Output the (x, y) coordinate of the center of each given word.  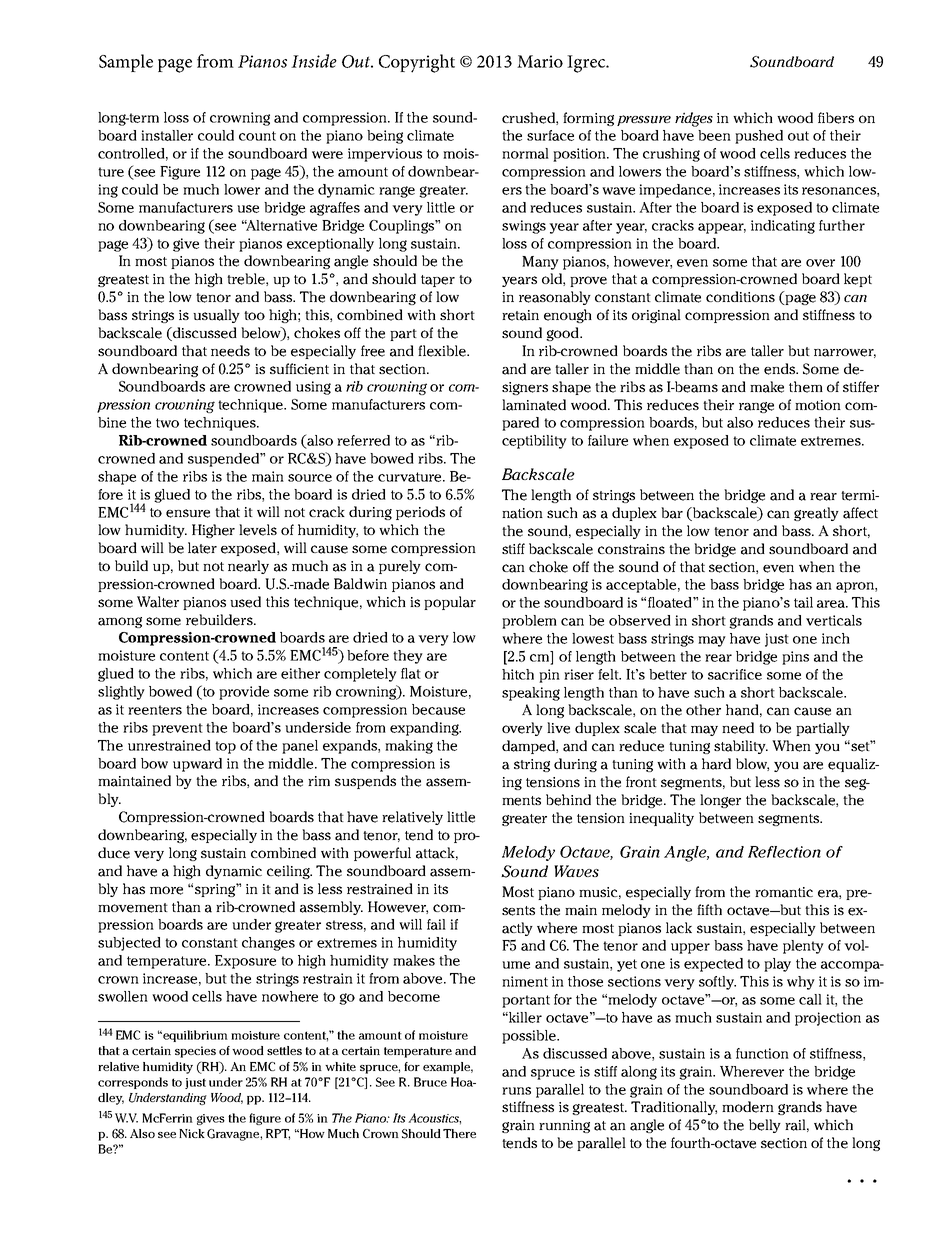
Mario (540, 61)
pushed (759, 137)
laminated (534, 405)
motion (818, 405)
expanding (425, 729)
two (167, 423)
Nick (192, 1133)
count (257, 136)
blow (752, 764)
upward (197, 765)
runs (516, 1091)
